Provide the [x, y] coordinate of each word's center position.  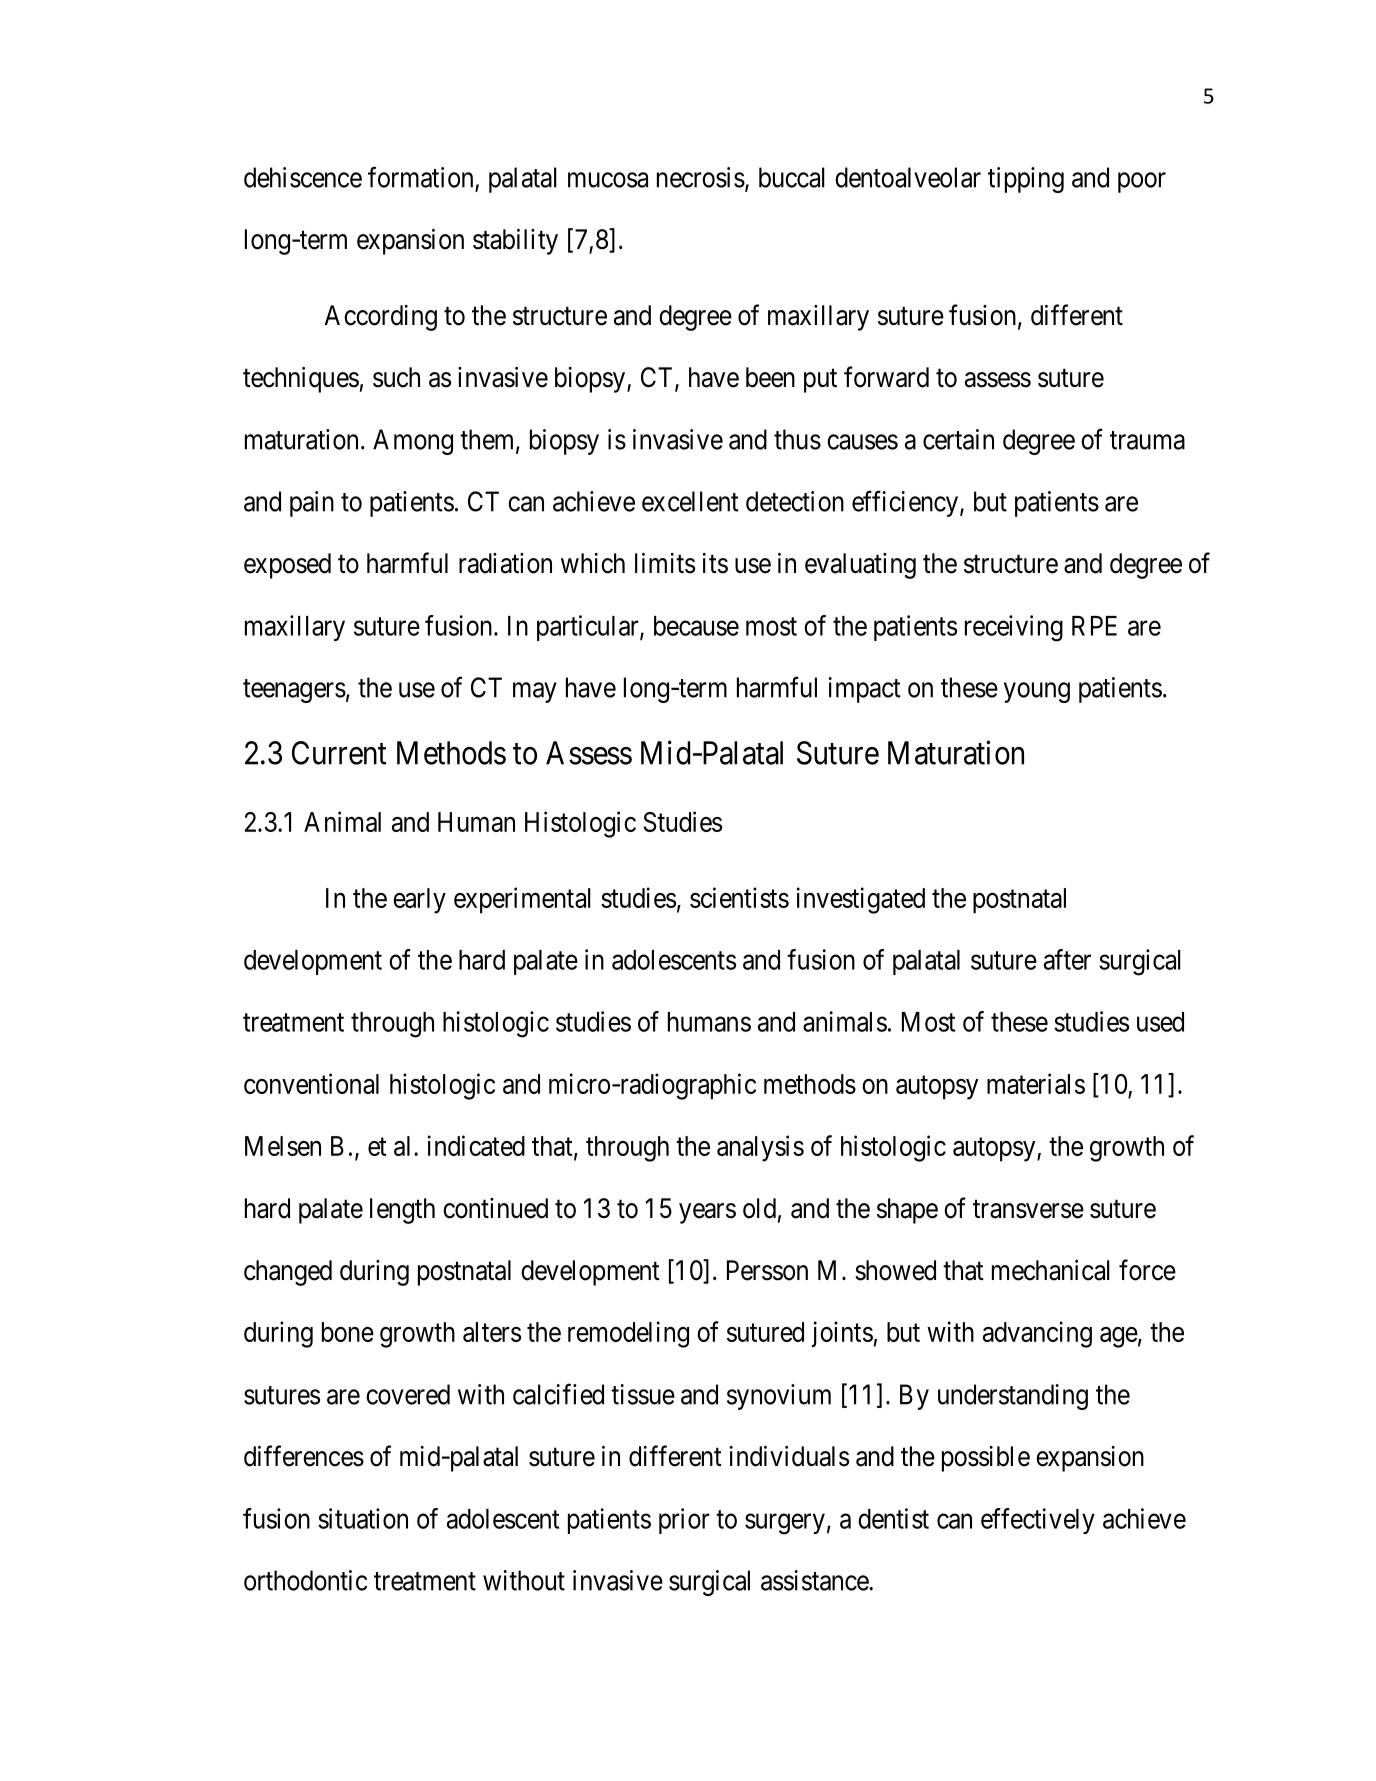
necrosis [701, 177]
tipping [1026, 180]
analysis [760, 1148]
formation [420, 177]
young [1037, 692]
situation [363, 1518]
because [696, 626]
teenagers [294, 691]
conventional [311, 1083]
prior [684, 1521]
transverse [1028, 1209]
